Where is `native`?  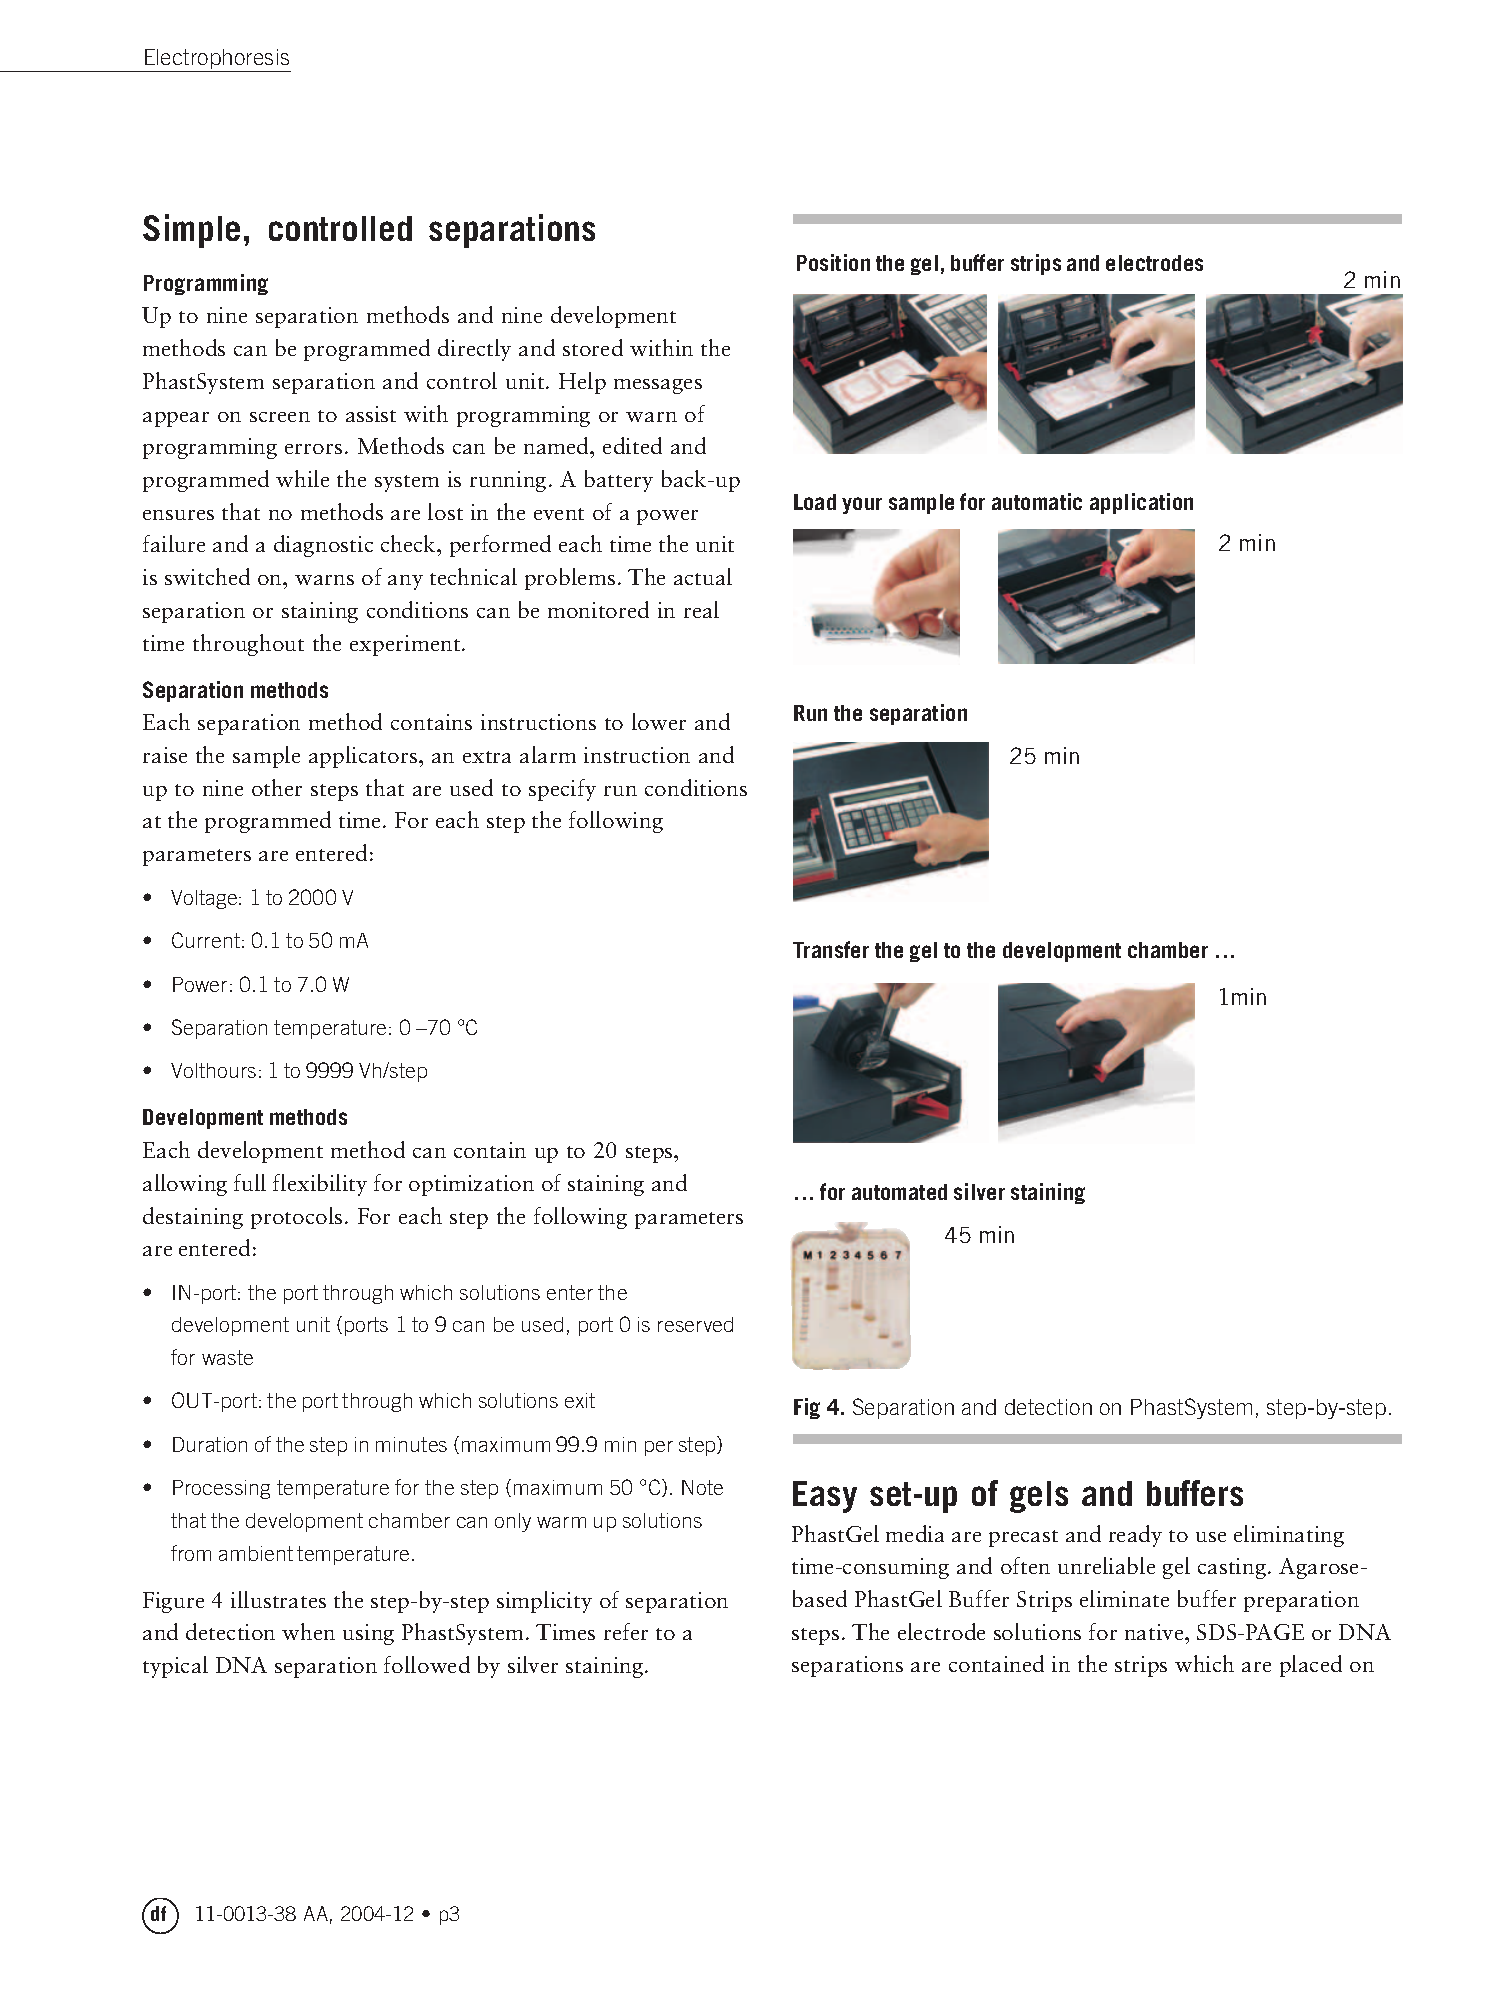 native is located at coordinates (1155, 1632).
